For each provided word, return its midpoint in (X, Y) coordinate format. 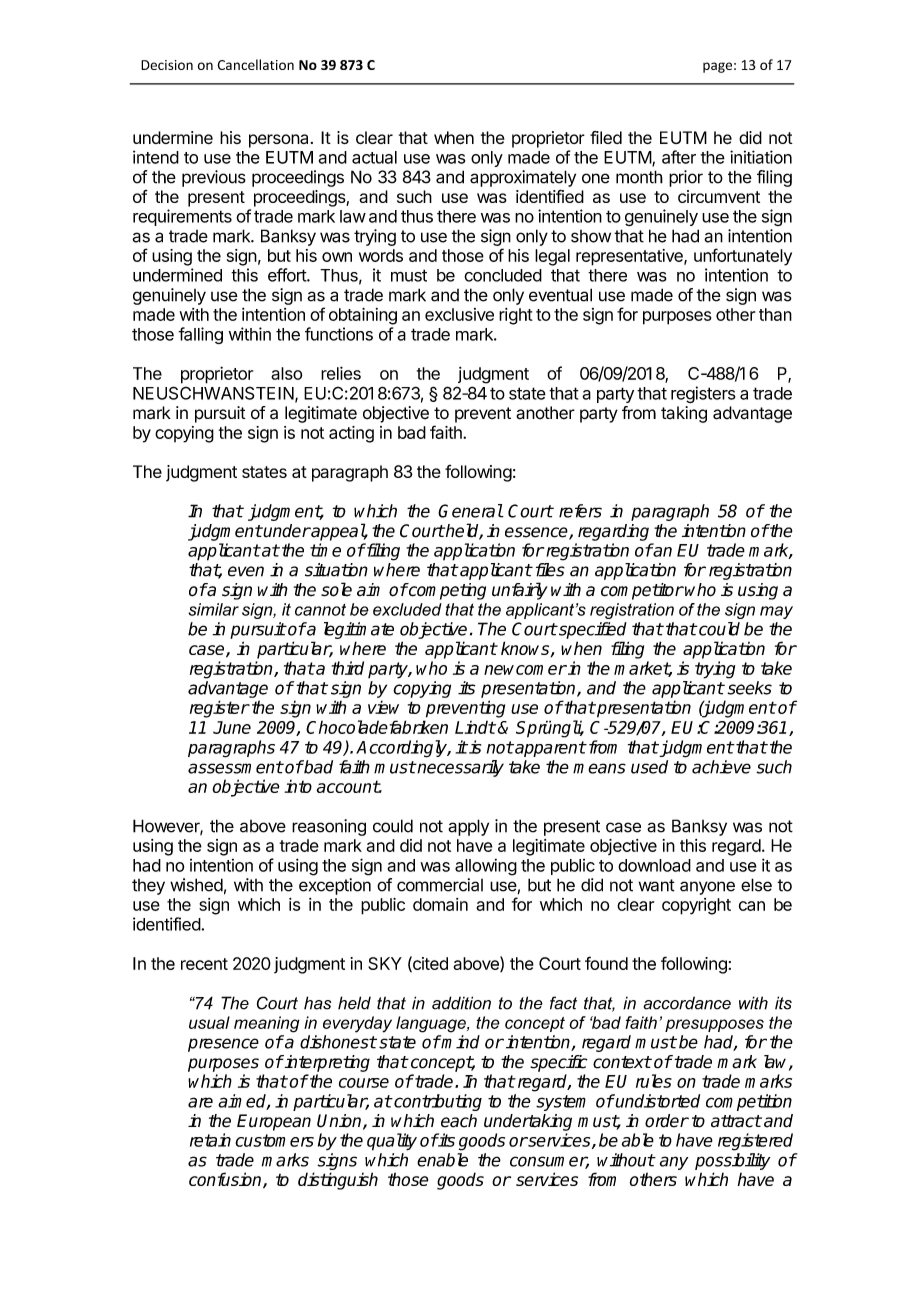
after (679, 157)
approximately (523, 178)
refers (580, 511)
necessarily (460, 768)
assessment (235, 767)
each (459, 1121)
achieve (721, 767)
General (470, 511)
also (286, 373)
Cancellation (255, 64)
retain (210, 1140)
